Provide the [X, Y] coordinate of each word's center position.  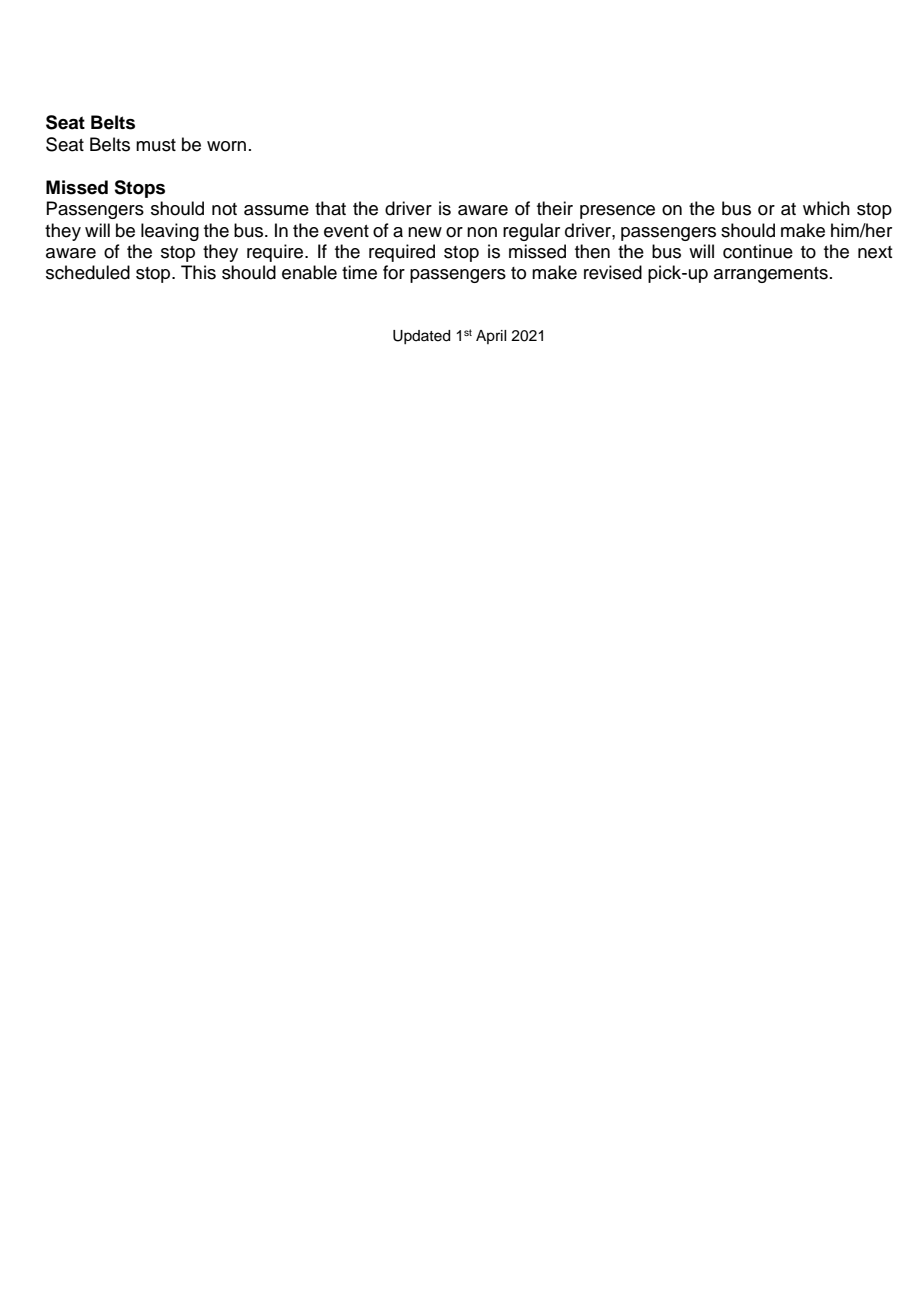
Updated [421, 337]
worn [226, 146]
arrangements [771, 275]
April [491, 337]
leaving [170, 232]
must [156, 145]
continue [758, 251]
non [482, 232]
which [826, 208]
